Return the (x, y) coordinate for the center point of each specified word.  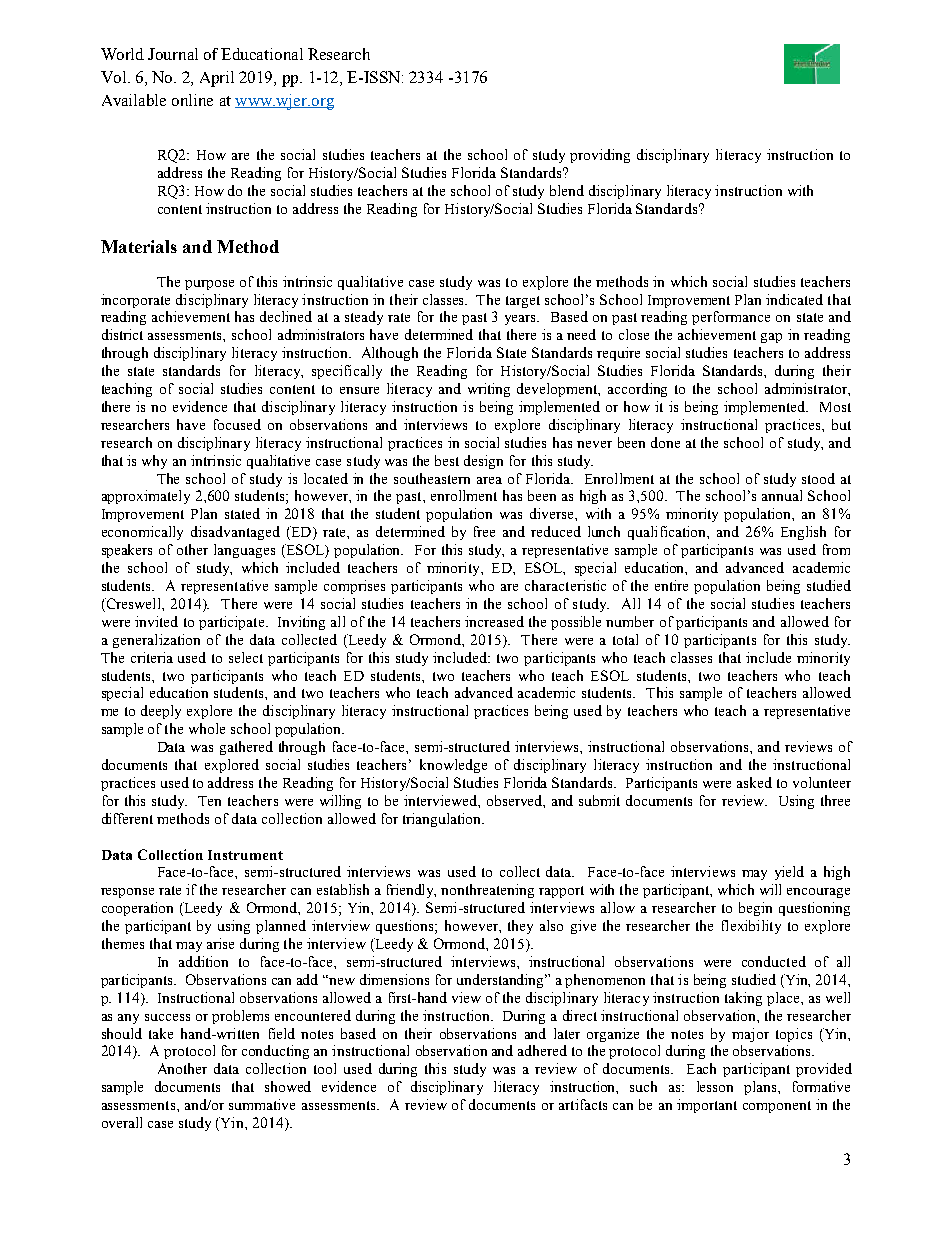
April (217, 79)
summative (262, 1104)
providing (600, 156)
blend (567, 190)
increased (494, 621)
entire (671, 585)
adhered (542, 1050)
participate (233, 623)
